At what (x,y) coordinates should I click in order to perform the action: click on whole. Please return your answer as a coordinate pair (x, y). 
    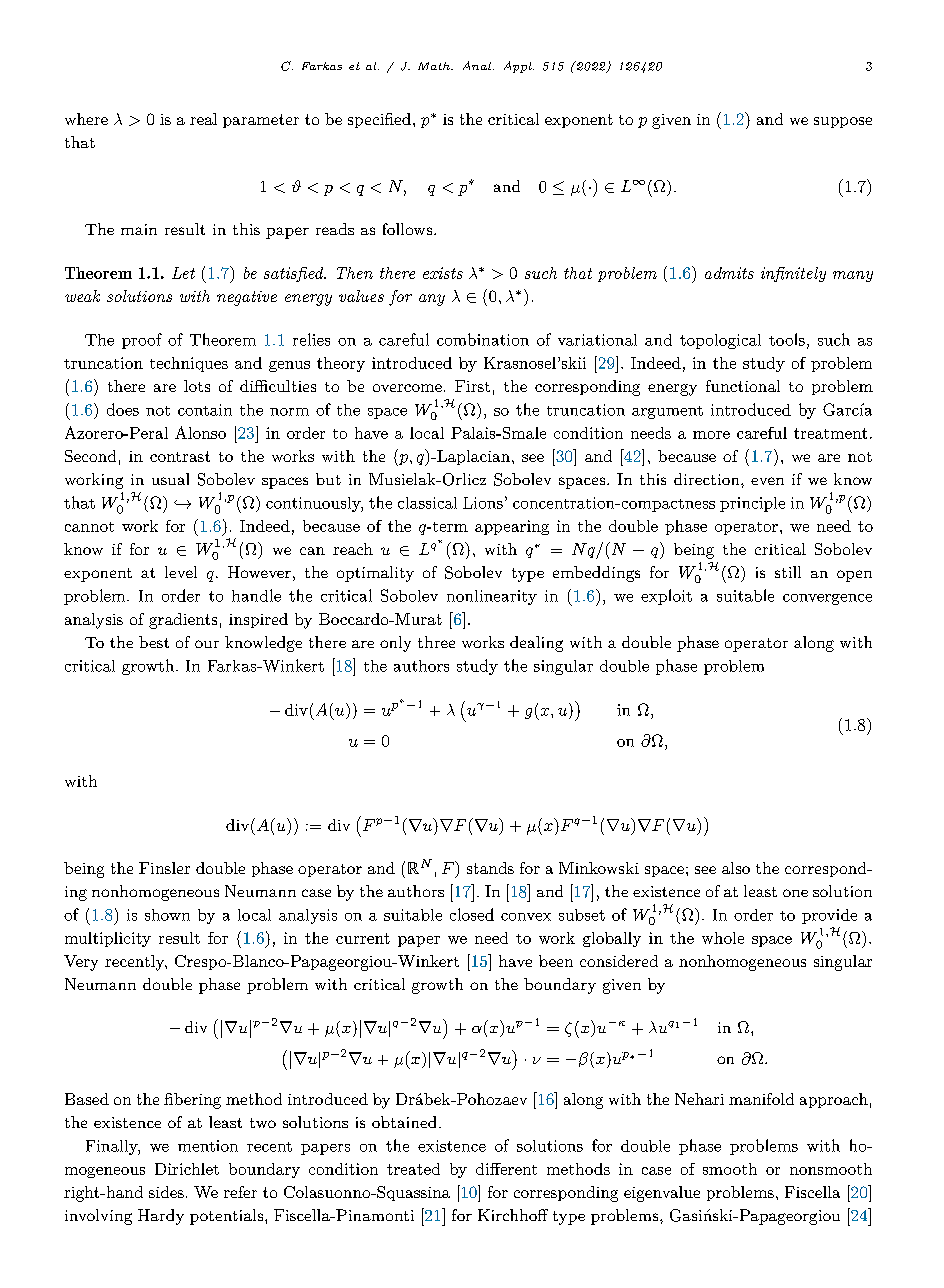
    Looking at the image, I should click on (723, 938).
